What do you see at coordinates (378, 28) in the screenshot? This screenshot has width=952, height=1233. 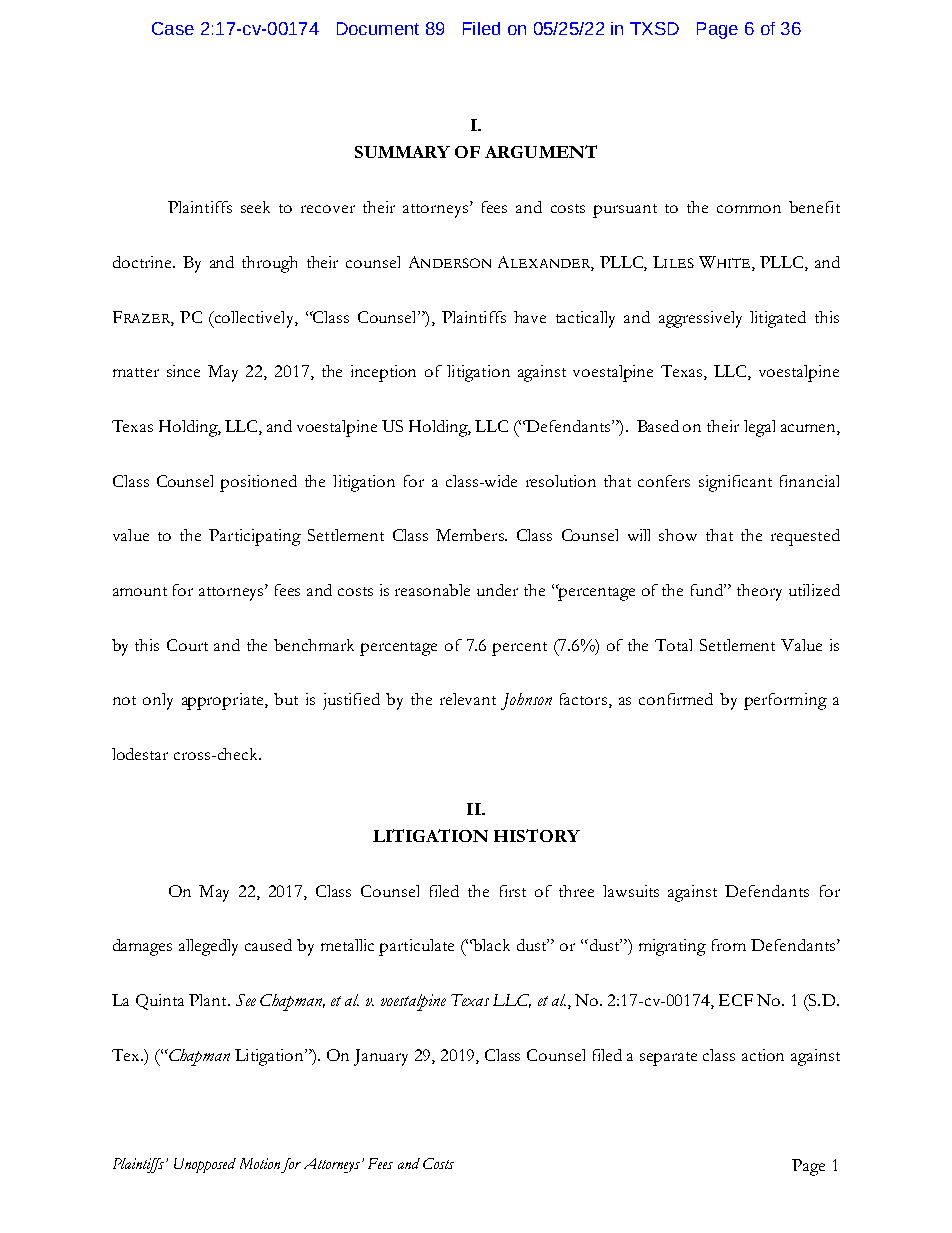 I see `Document` at bounding box center [378, 28].
